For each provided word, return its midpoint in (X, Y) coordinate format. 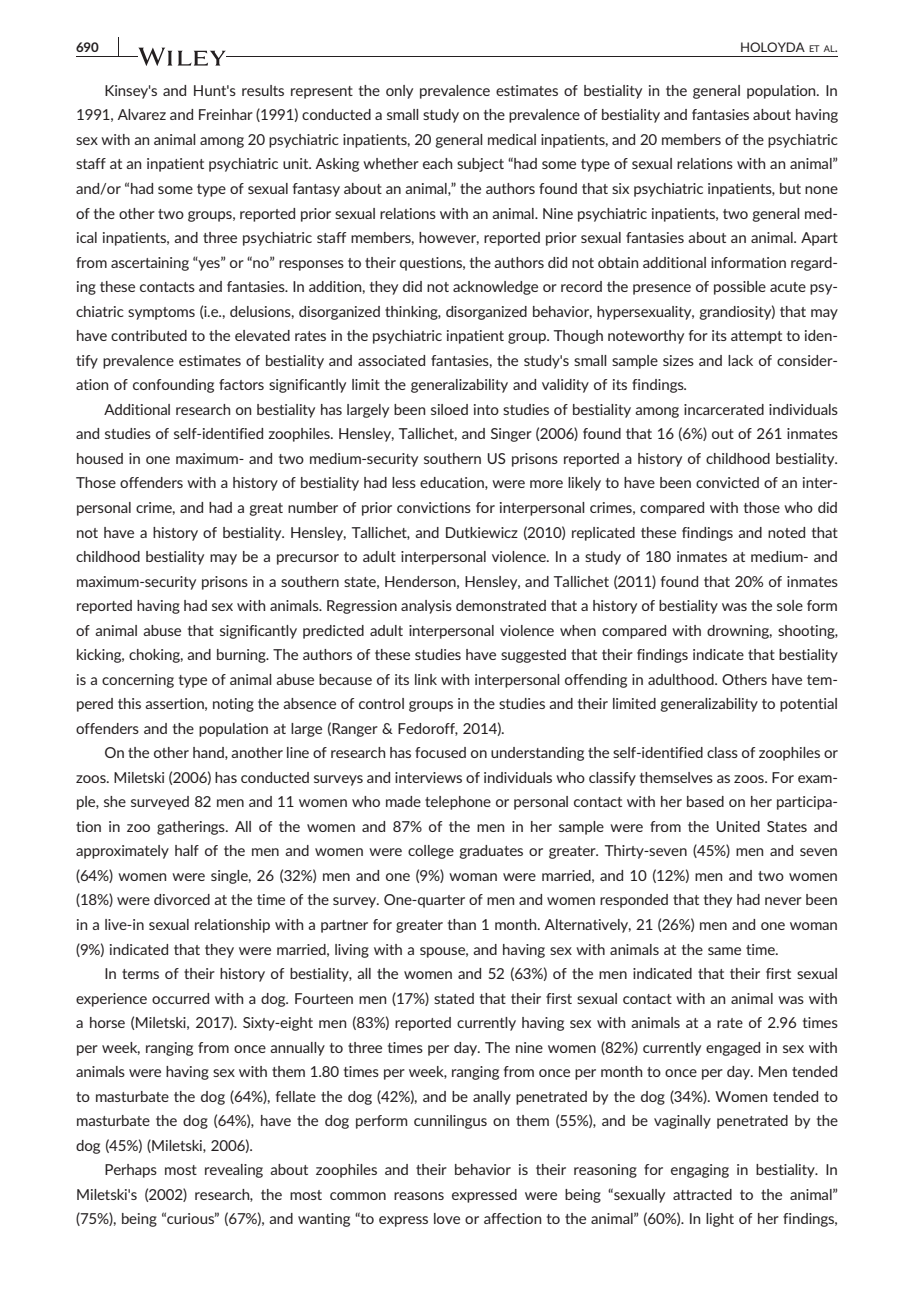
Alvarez (142, 114)
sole (790, 605)
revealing (234, 1171)
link (426, 679)
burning (242, 656)
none (821, 190)
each (437, 163)
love (447, 1218)
